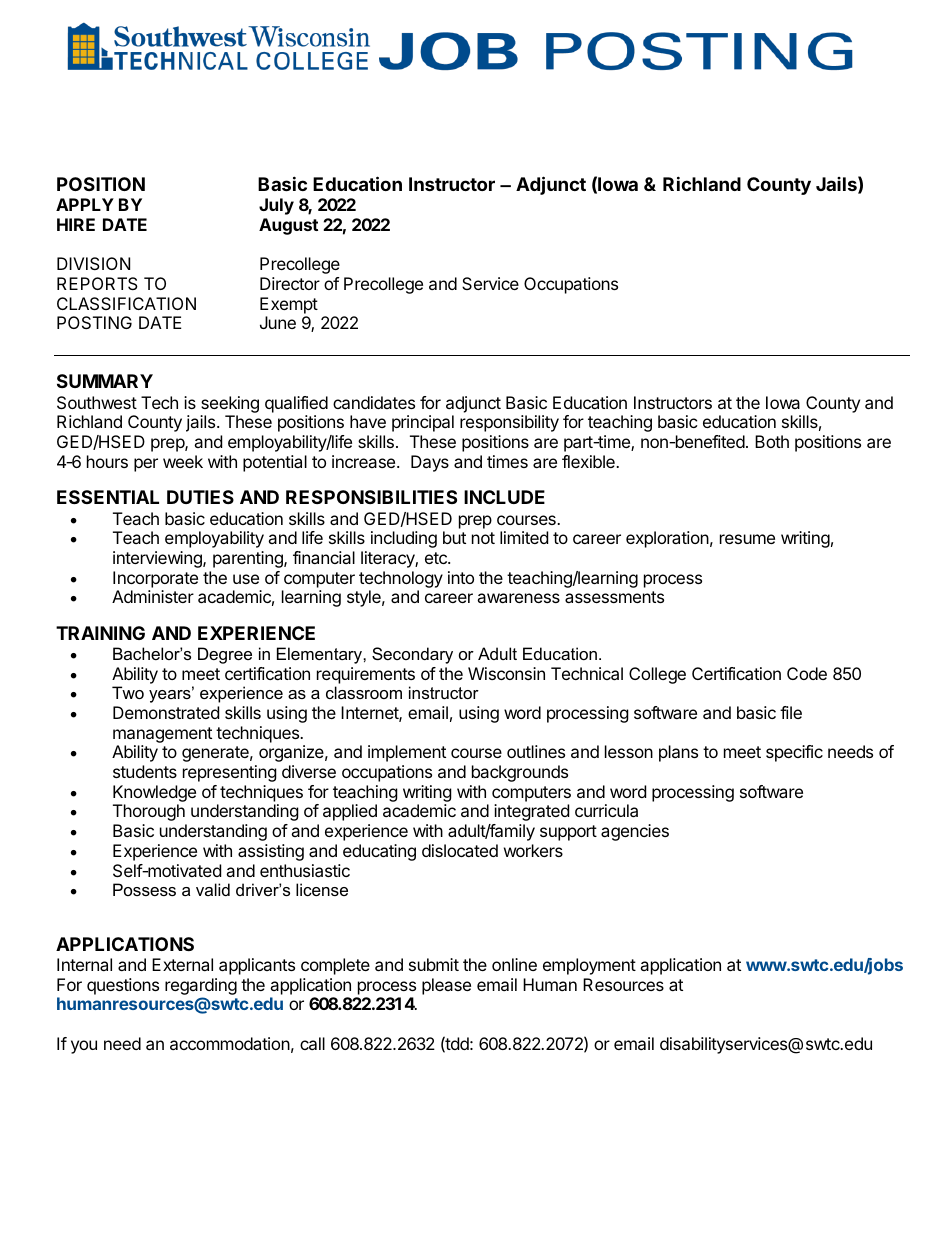 Image resolution: width=952 pixels, height=1233 pixels. Describe the element at coordinates (407, 753) in the screenshot. I see `implement` at that location.
